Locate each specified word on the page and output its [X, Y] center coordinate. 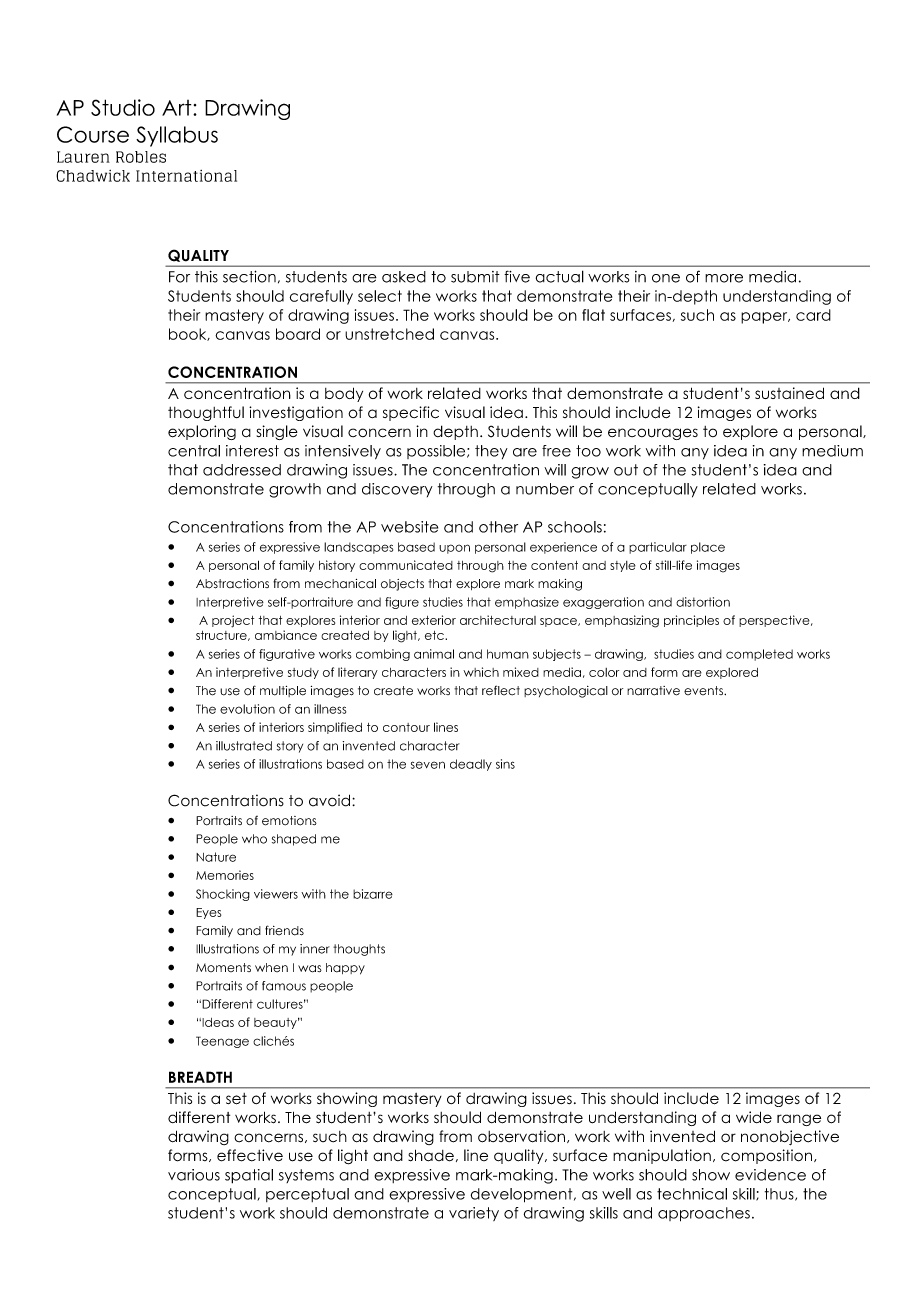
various [194, 1175]
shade [431, 1155]
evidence [770, 1175]
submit [475, 277]
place [708, 548]
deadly [471, 765]
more [724, 278]
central [194, 451]
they [491, 452]
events [705, 690]
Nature [216, 857]
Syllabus [177, 136]
